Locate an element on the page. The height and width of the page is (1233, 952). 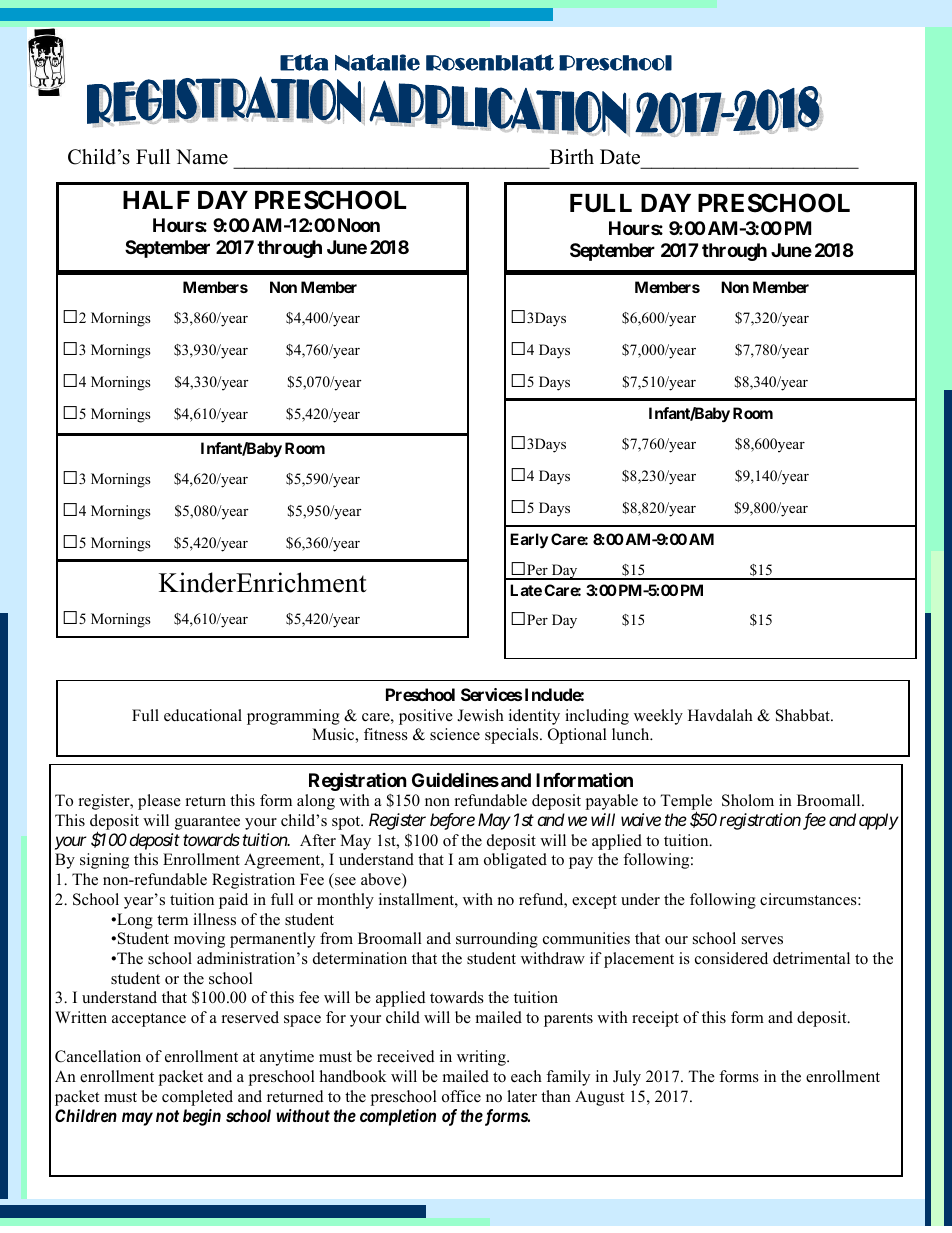
paid is located at coordinates (233, 901).
